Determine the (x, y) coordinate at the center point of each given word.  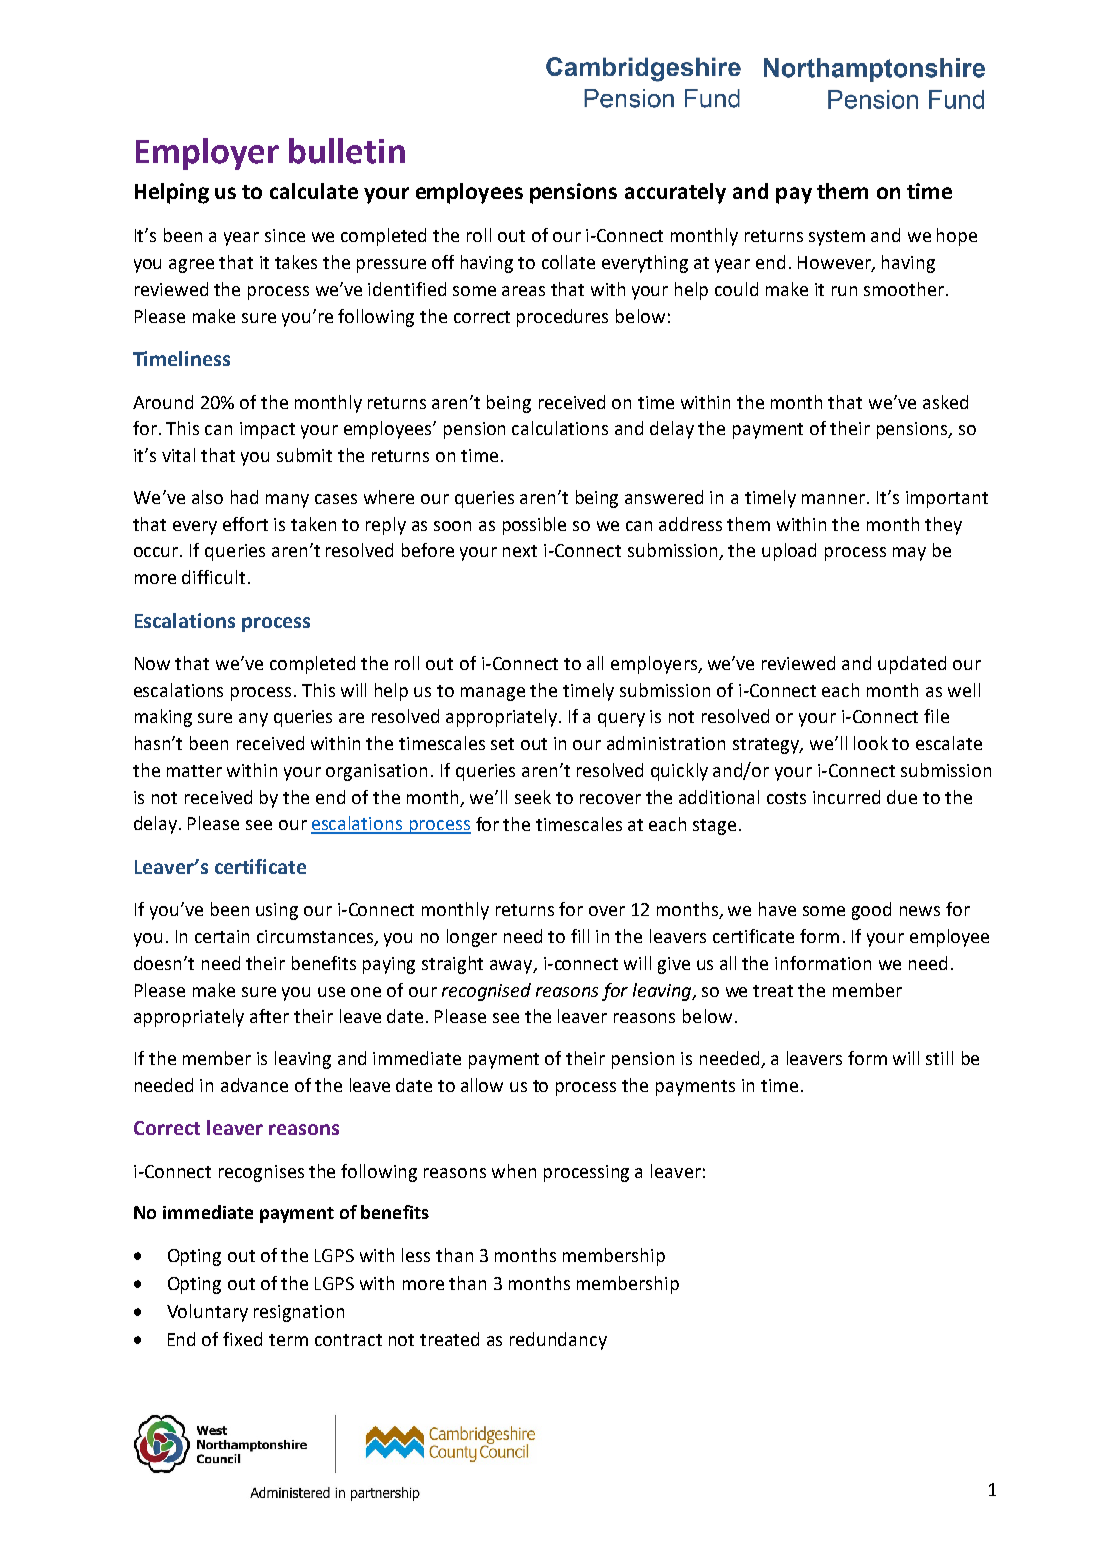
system (837, 238)
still (939, 1058)
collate (568, 262)
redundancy (558, 1341)
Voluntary (207, 1313)
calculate (314, 191)
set (502, 744)
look (871, 743)
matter (194, 771)
